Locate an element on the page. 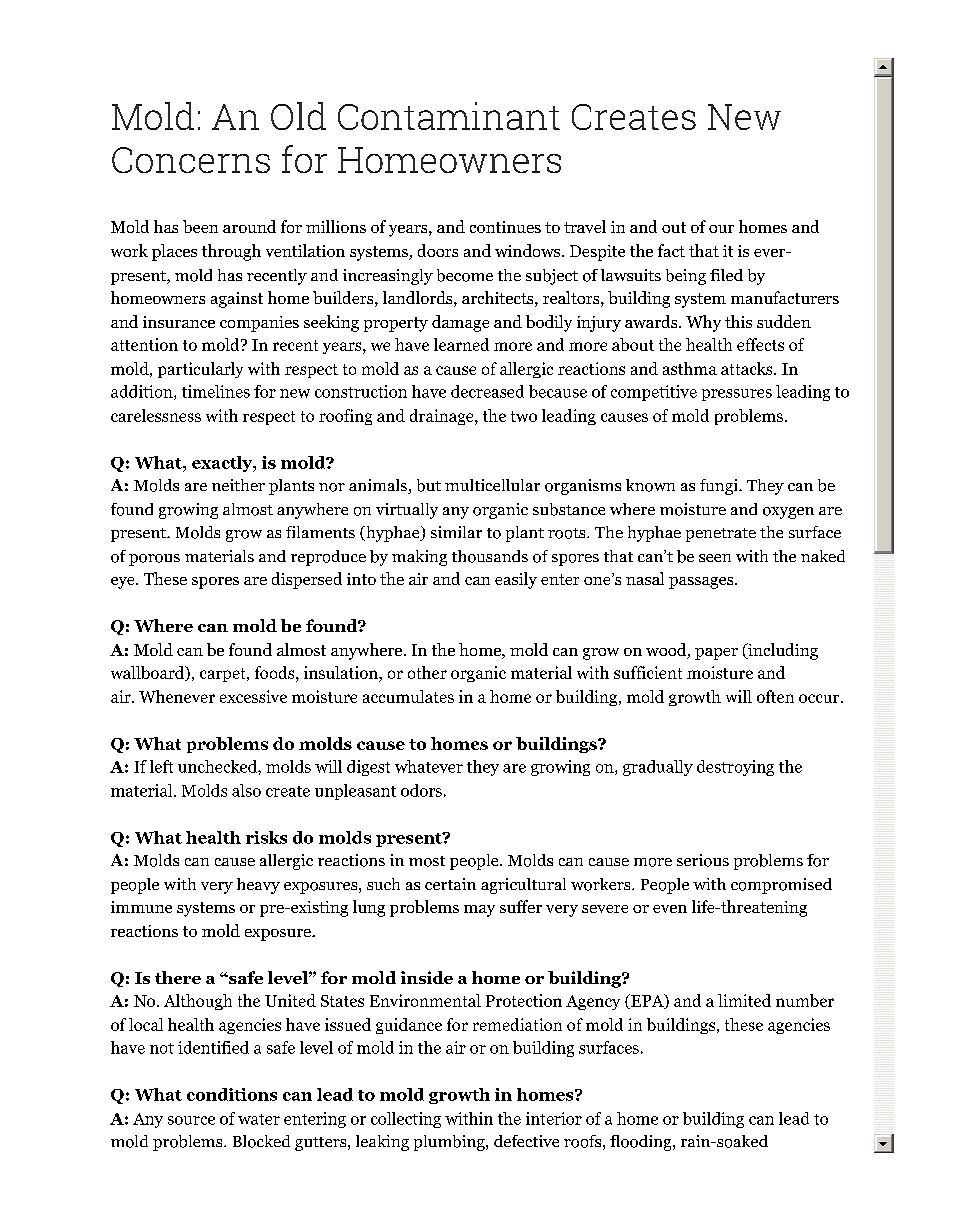  become is located at coordinates (465, 275).
